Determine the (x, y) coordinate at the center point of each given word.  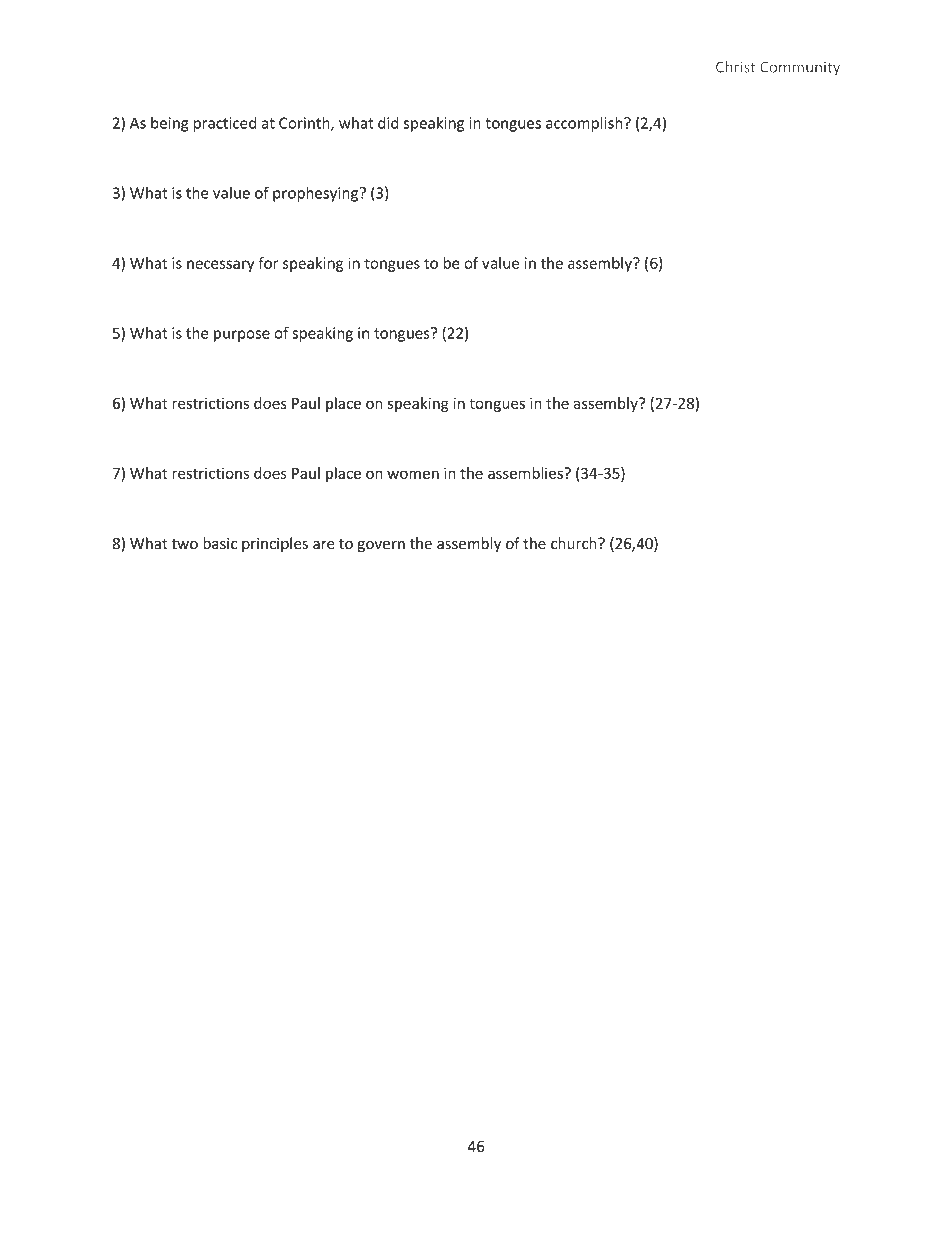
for (268, 263)
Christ (736, 67)
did (388, 123)
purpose (242, 336)
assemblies (526, 473)
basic (220, 543)
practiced (225, 124)
